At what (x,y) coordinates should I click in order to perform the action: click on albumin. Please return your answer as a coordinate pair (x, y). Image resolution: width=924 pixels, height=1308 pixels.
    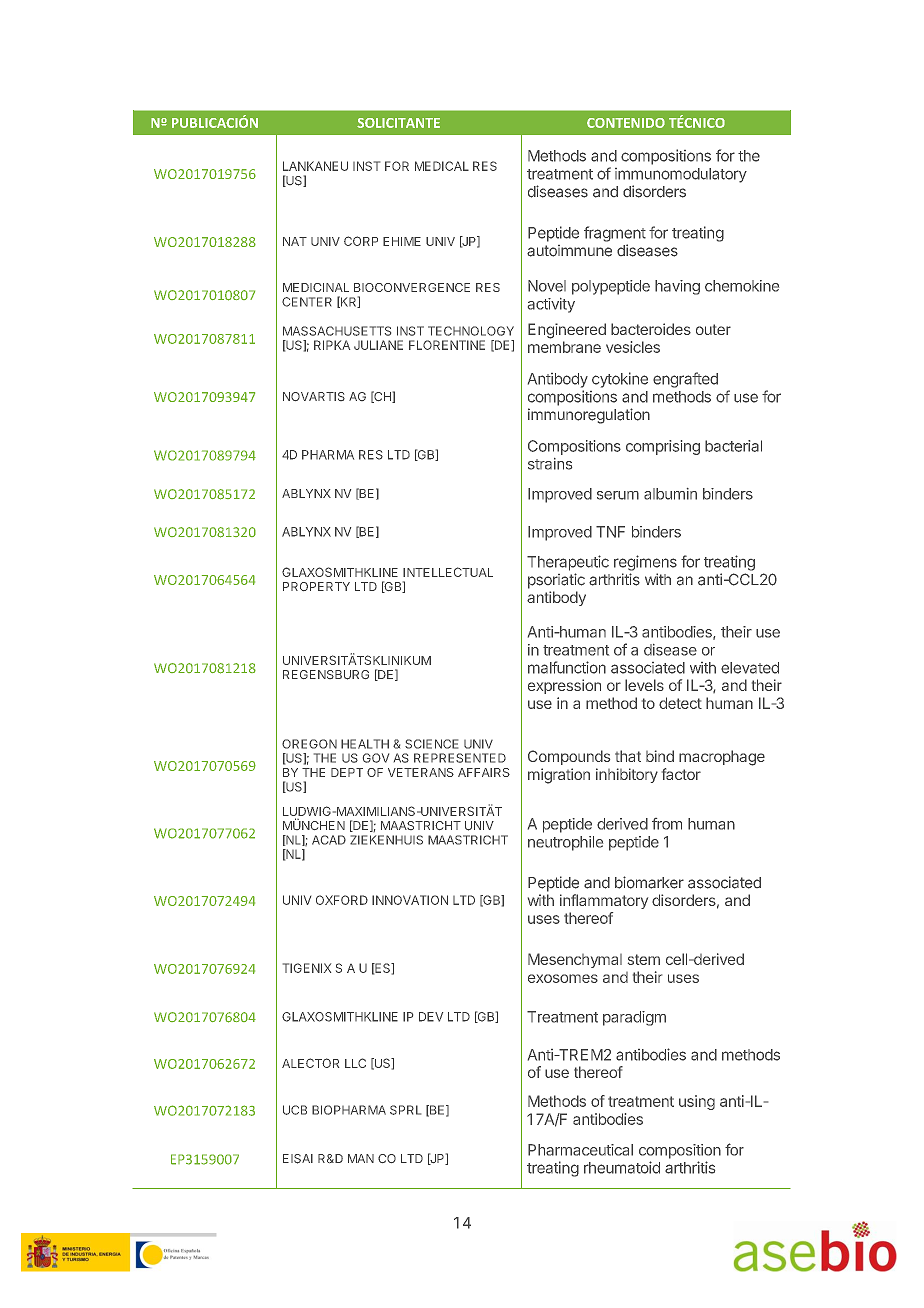
    Looking at the image, I should click on (670, 494).
